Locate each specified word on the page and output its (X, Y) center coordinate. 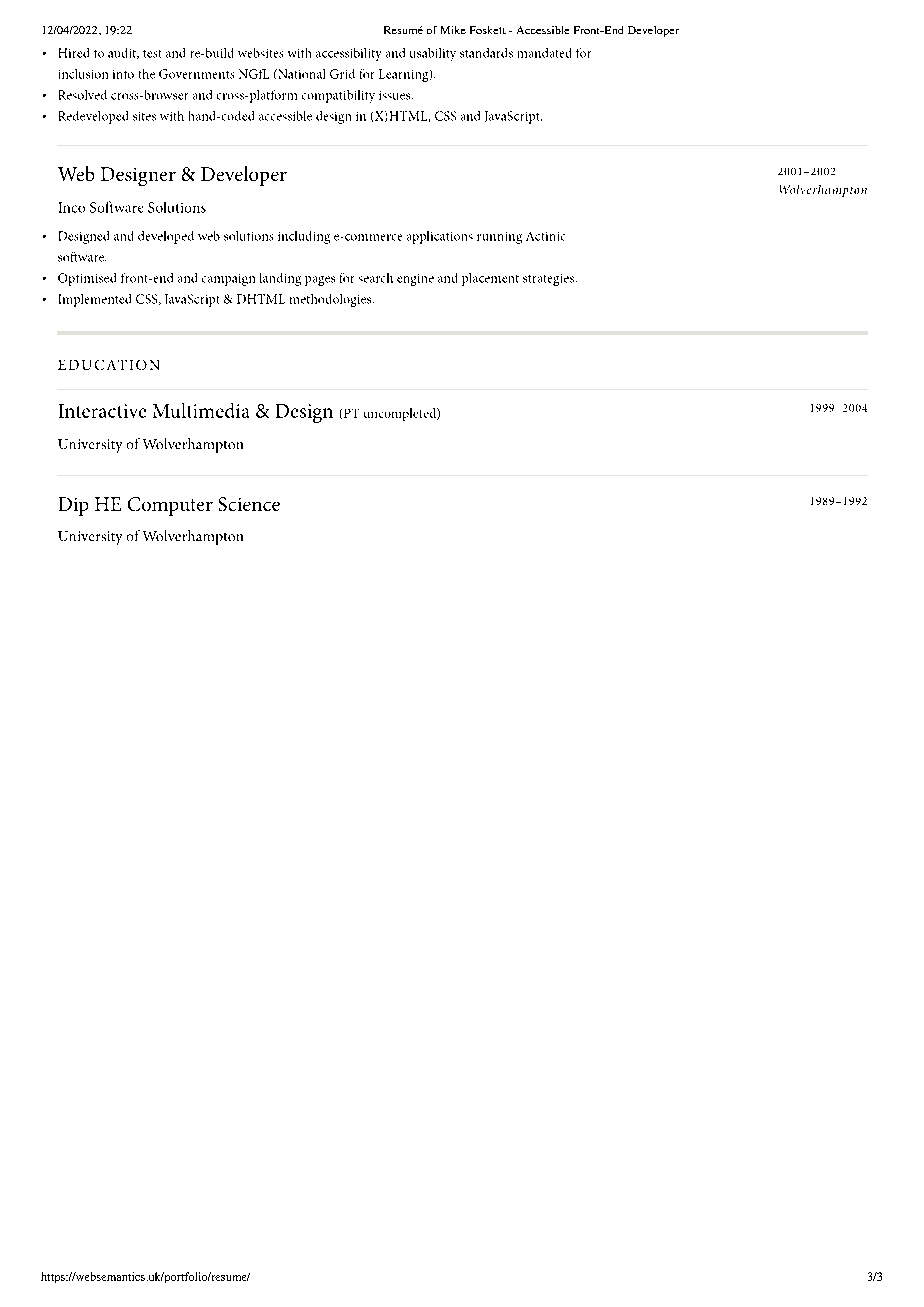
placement (490, 279)
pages (320, 281)
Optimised (87, 279)
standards (486, 53)
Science (249, 504)
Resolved (83, 95)
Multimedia (201, 410)
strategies (548, 280)
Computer (170, 506)
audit (123, 53)
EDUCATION (108, 365)
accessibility (348, 54)
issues (396, 95)
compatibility (338, 96)
